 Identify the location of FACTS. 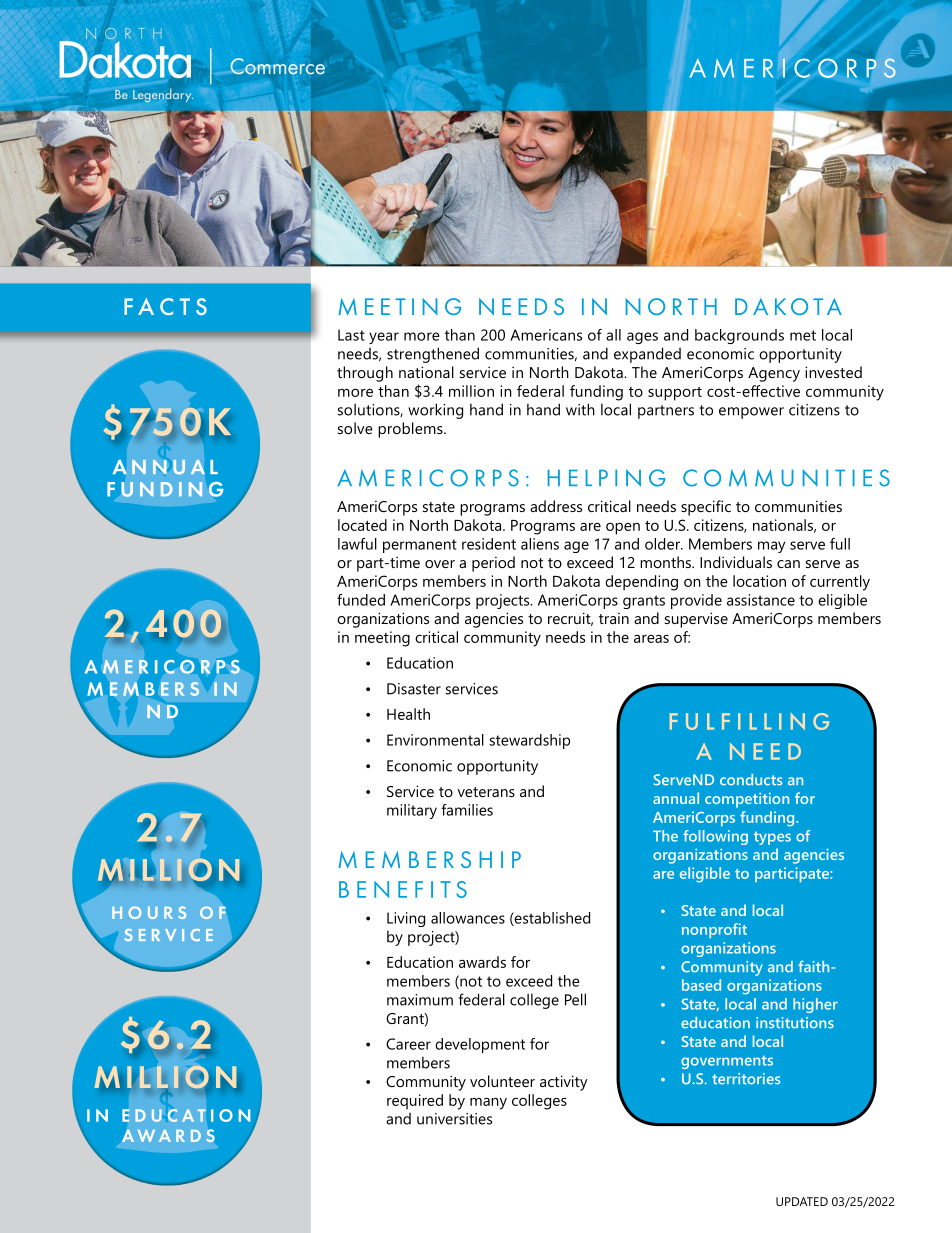
(165, 306).
